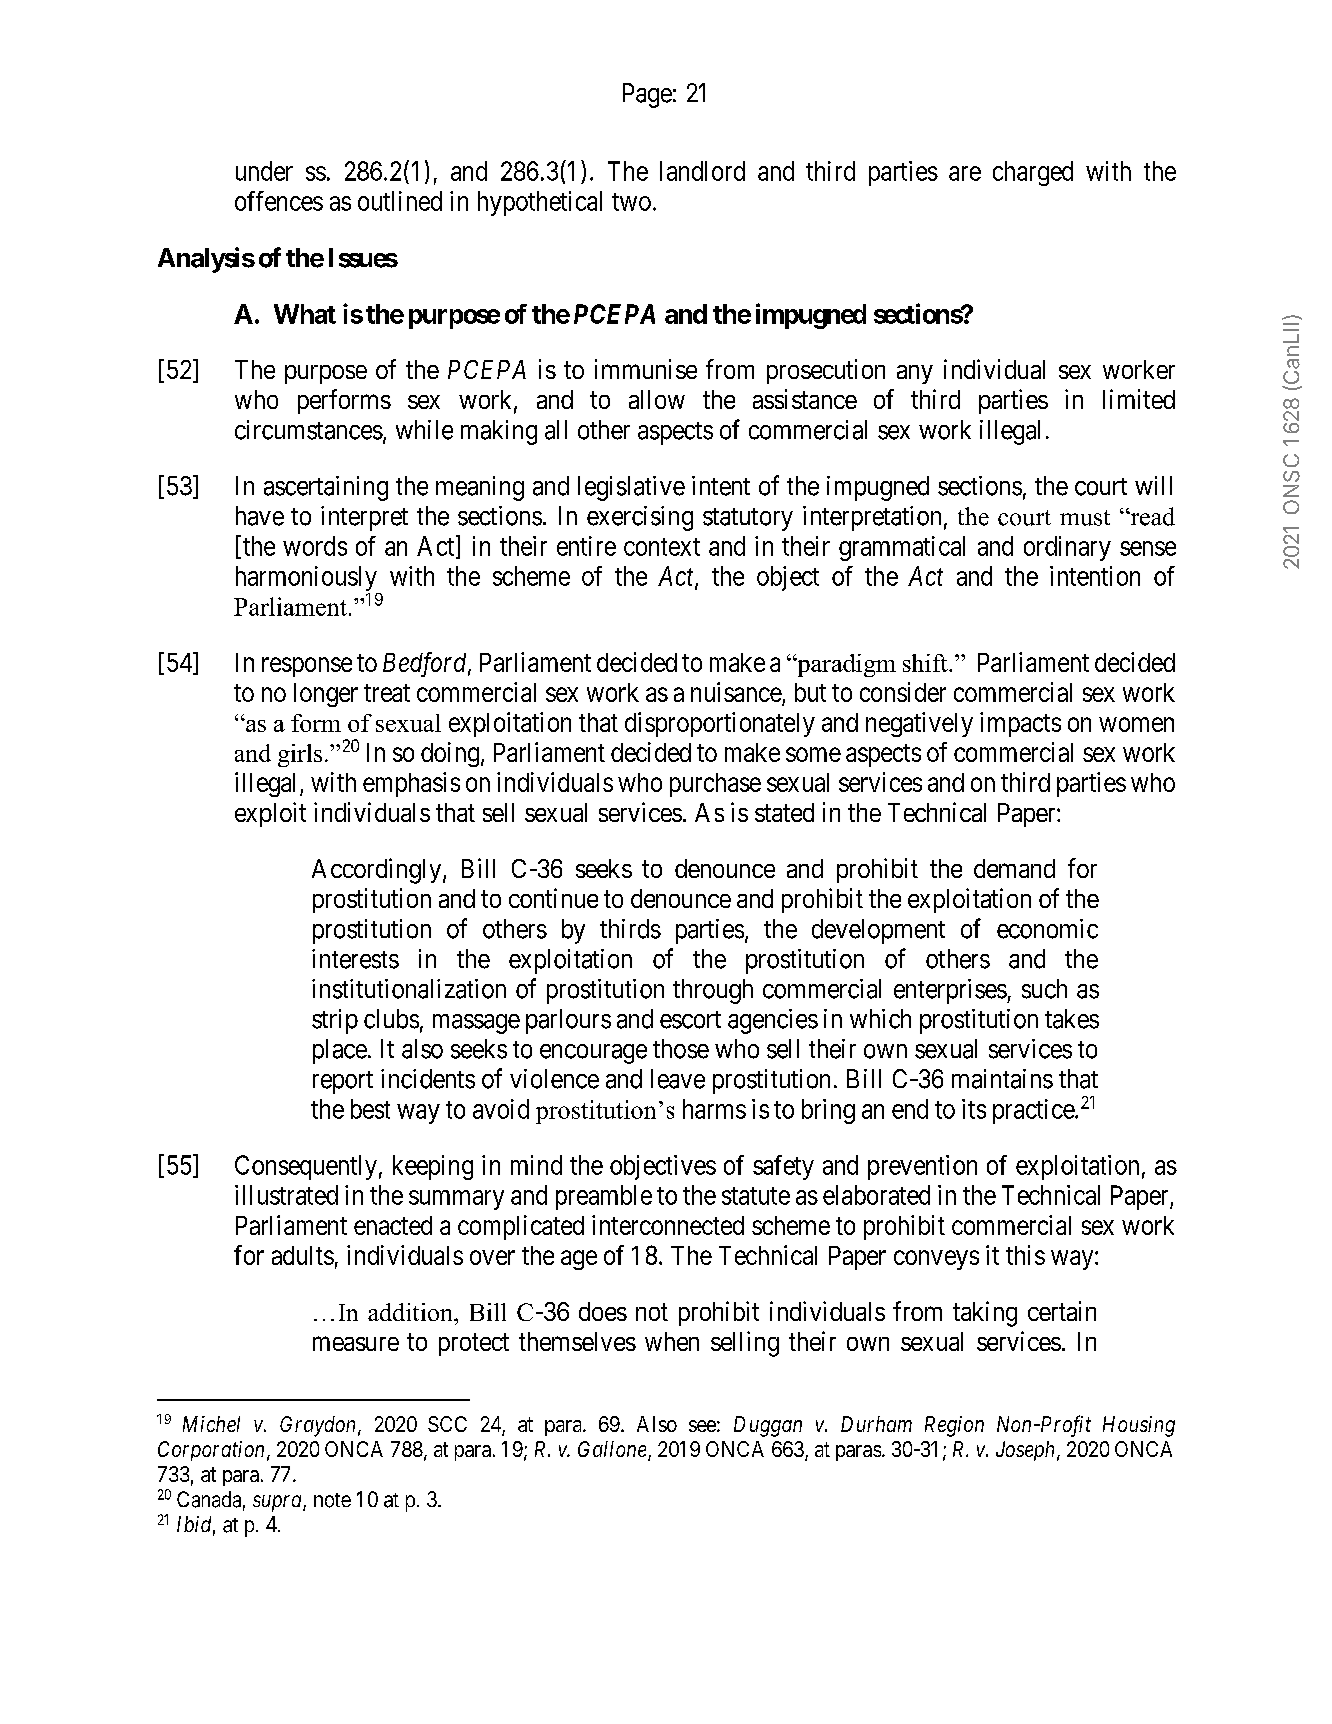  Describe the element at coordinates (332, 1500) in the screenshot. I see `note` at that location.
